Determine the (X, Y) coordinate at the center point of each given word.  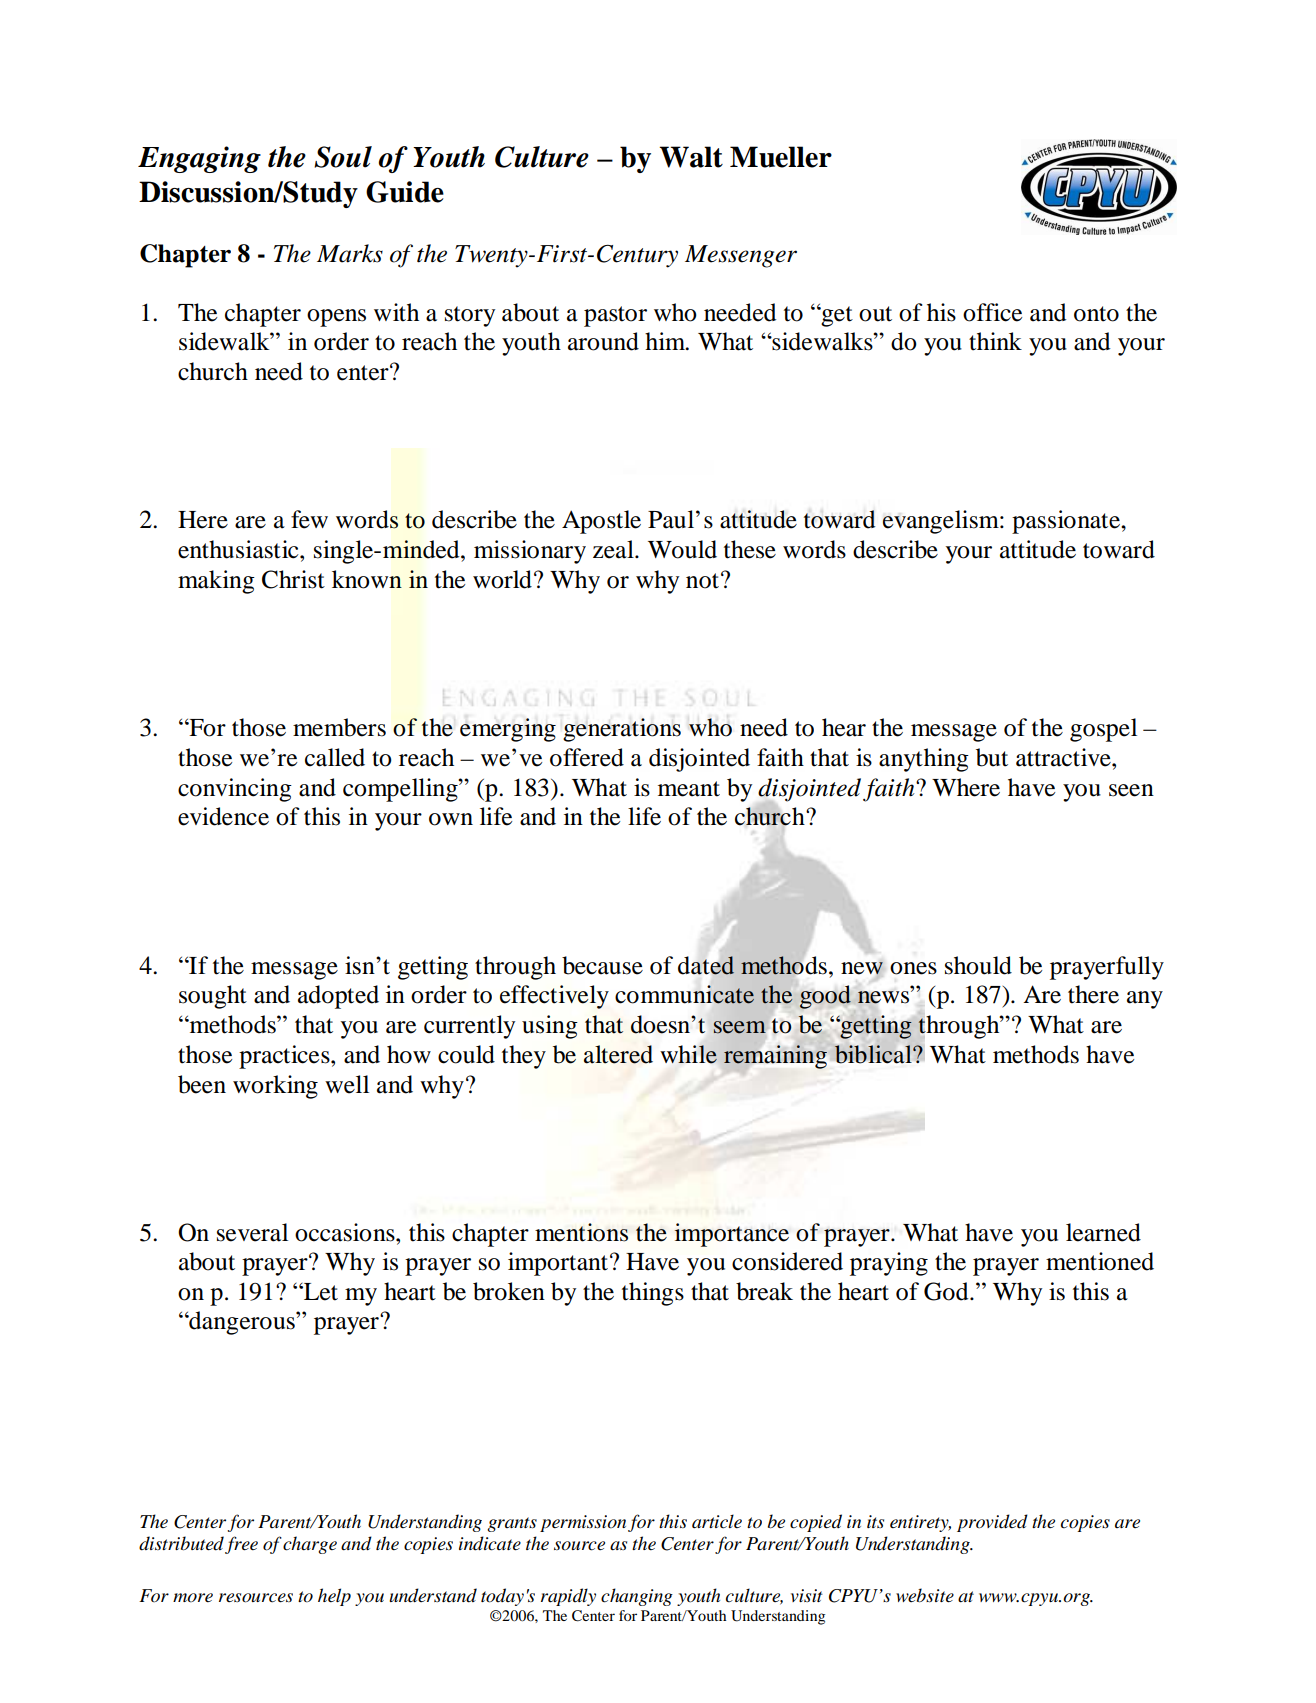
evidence (223, 816)
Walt (691, 157)
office (992, 312)
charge (310, 1545)
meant (689, 789)
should (978, 965)
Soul (343, 157)
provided (992, 1523)
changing (637, 1597)
